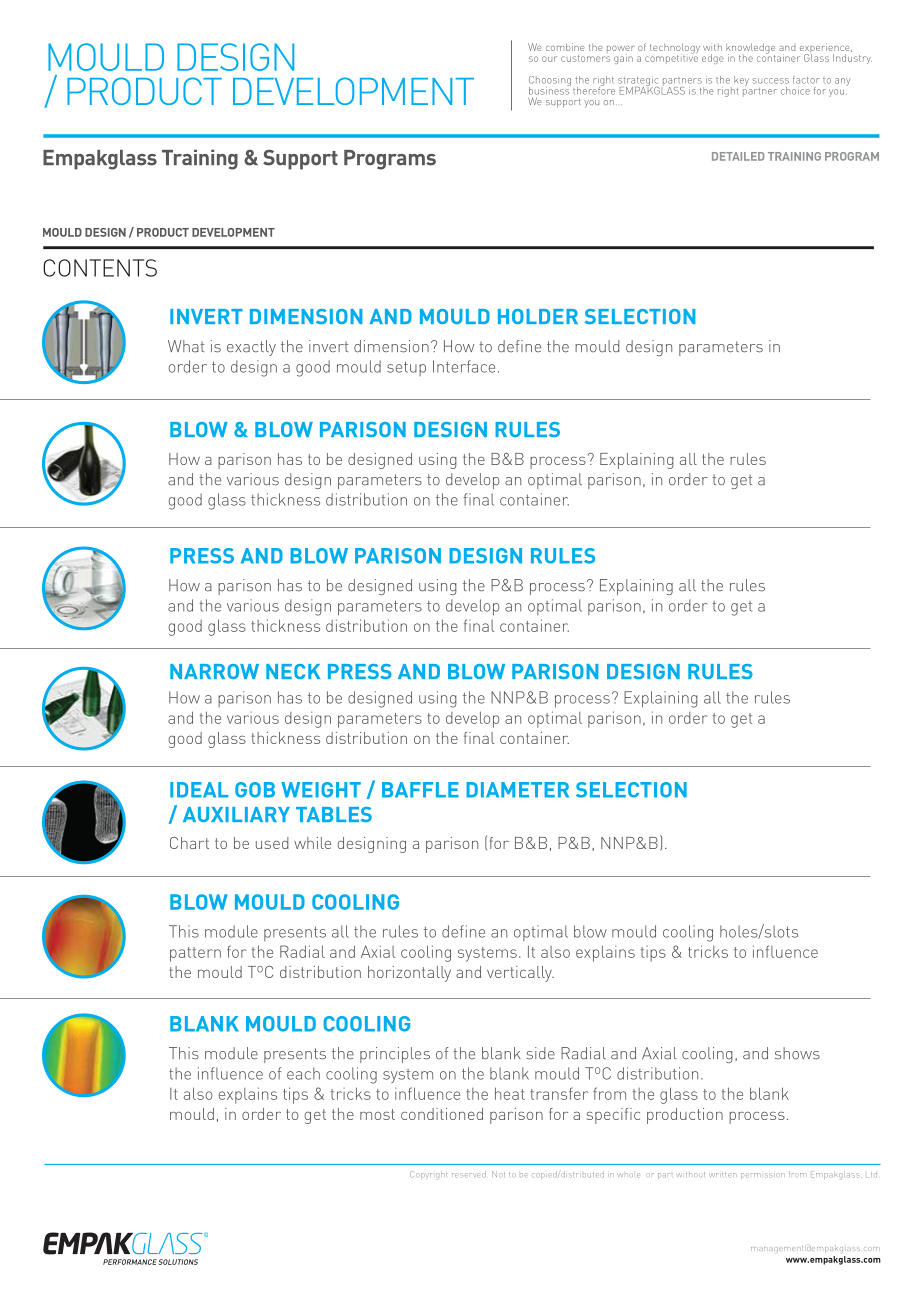 The height and width of the screenshot is (1308, 924). I want to click on business, so click(550, 89).
